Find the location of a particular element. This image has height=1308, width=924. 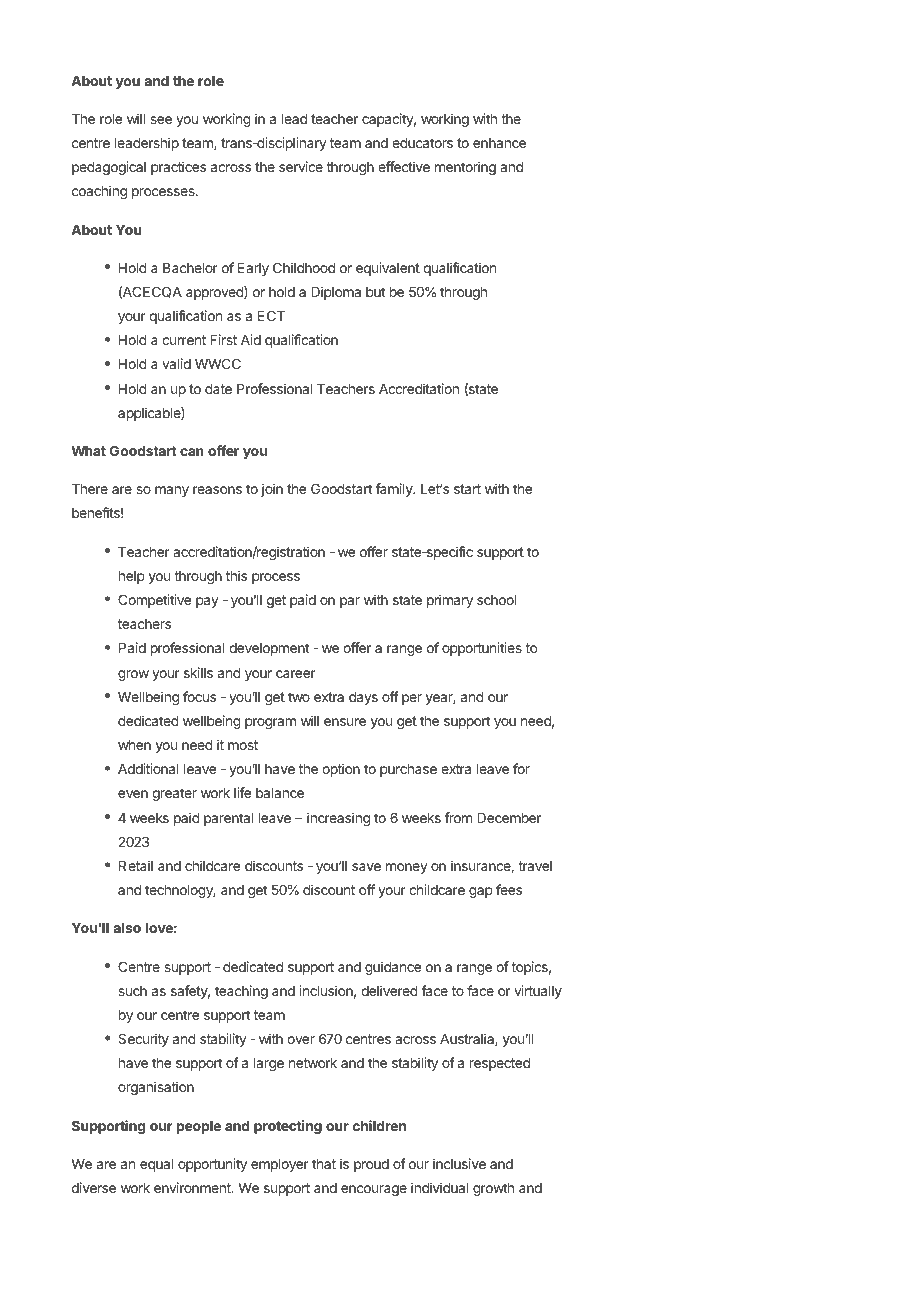

many is located at coordinates (172, 491).
